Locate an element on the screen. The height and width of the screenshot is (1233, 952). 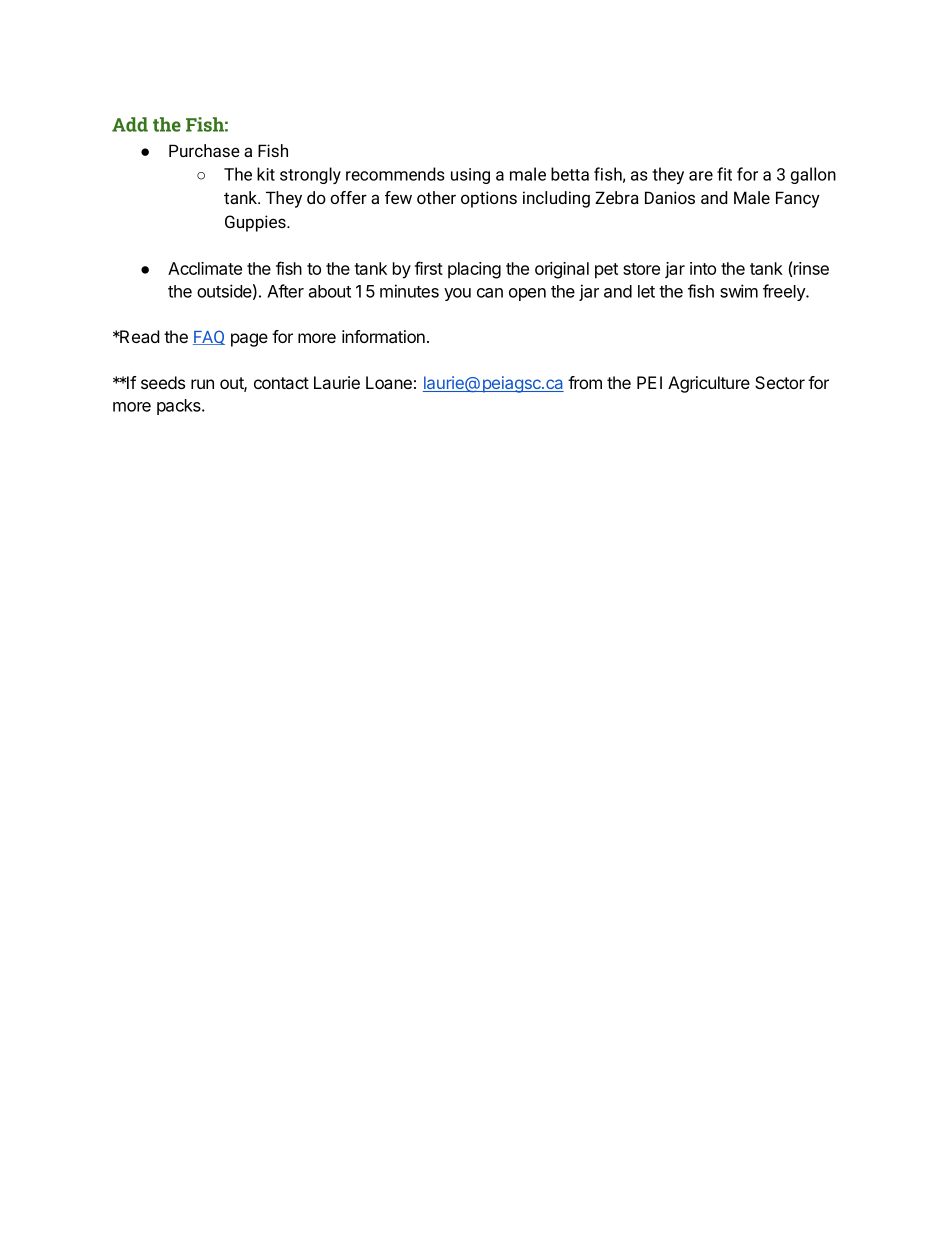
from is located at coordinates (585, 382).
